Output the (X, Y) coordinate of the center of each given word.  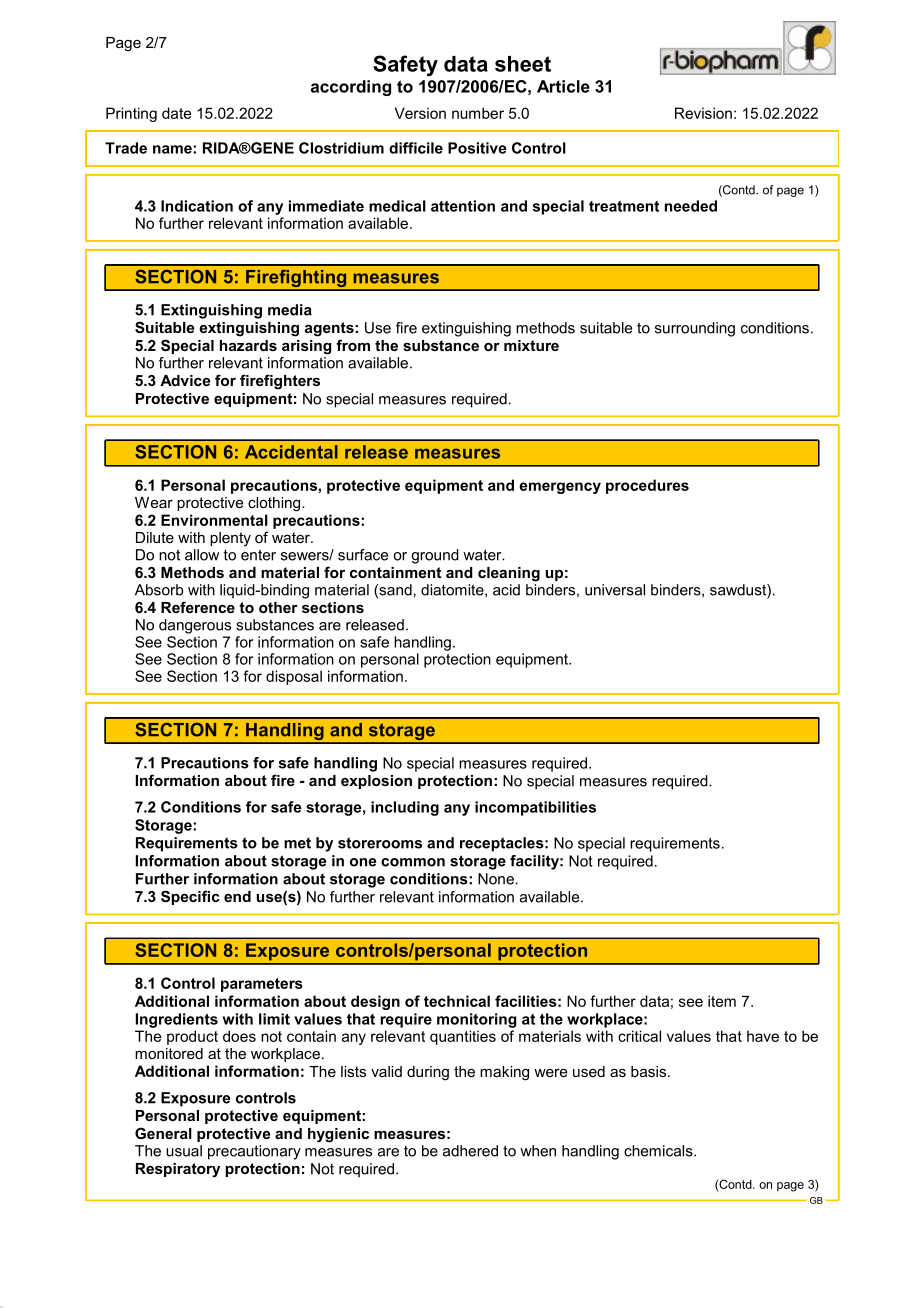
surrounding (695, 329)
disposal (294, 677)
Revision (703, 113)
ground (435, 556)
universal (615, 590)
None (496, 879)
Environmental (214, 520)
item (722, 1001)
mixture (531, 345)
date (176, 113)
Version (420, 113)
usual (184, 1151)
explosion (376, 782)
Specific (190, 897)
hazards (248, 345)
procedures (647, 486)
